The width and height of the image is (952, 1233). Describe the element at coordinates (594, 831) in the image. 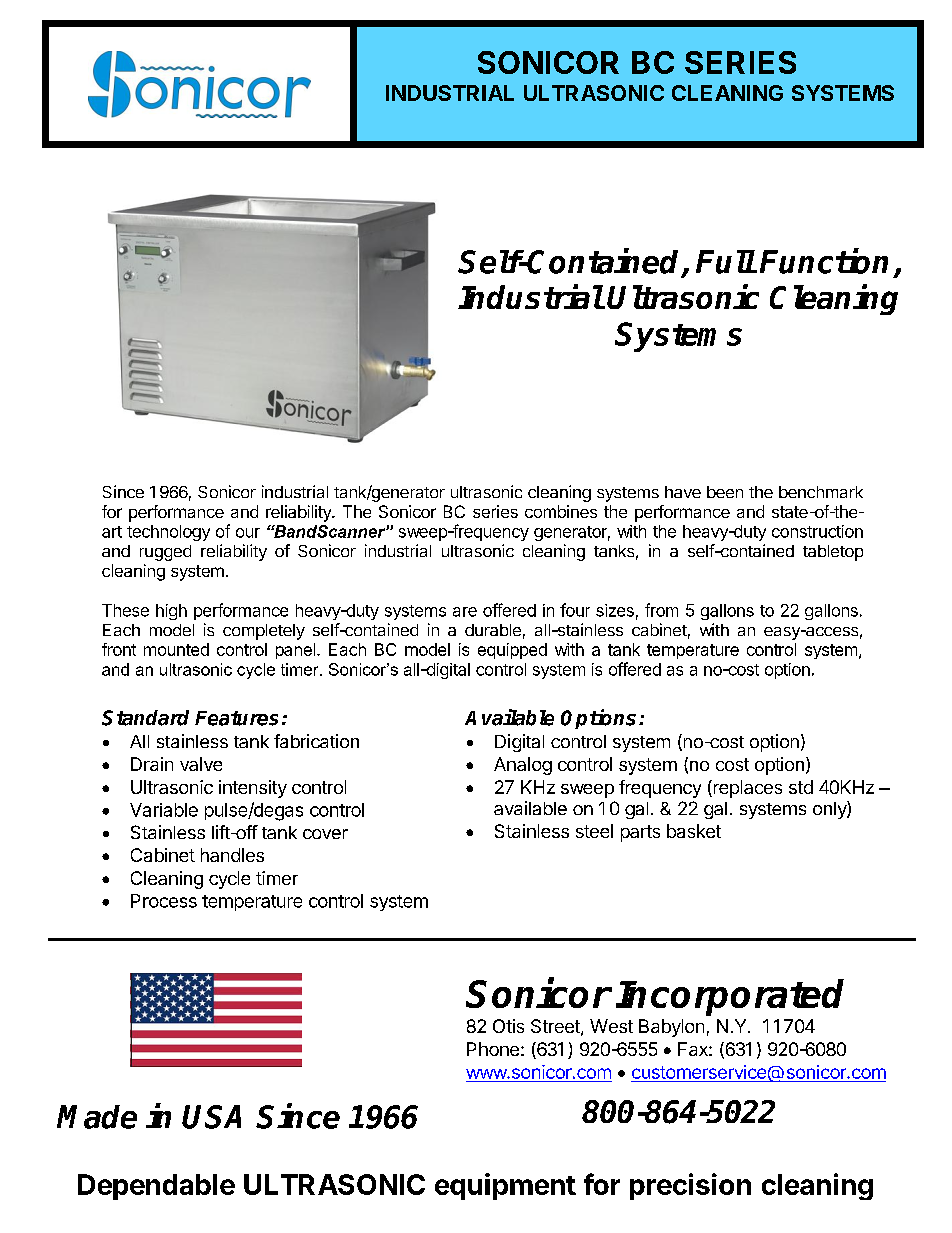

I see `steel` at that location.
